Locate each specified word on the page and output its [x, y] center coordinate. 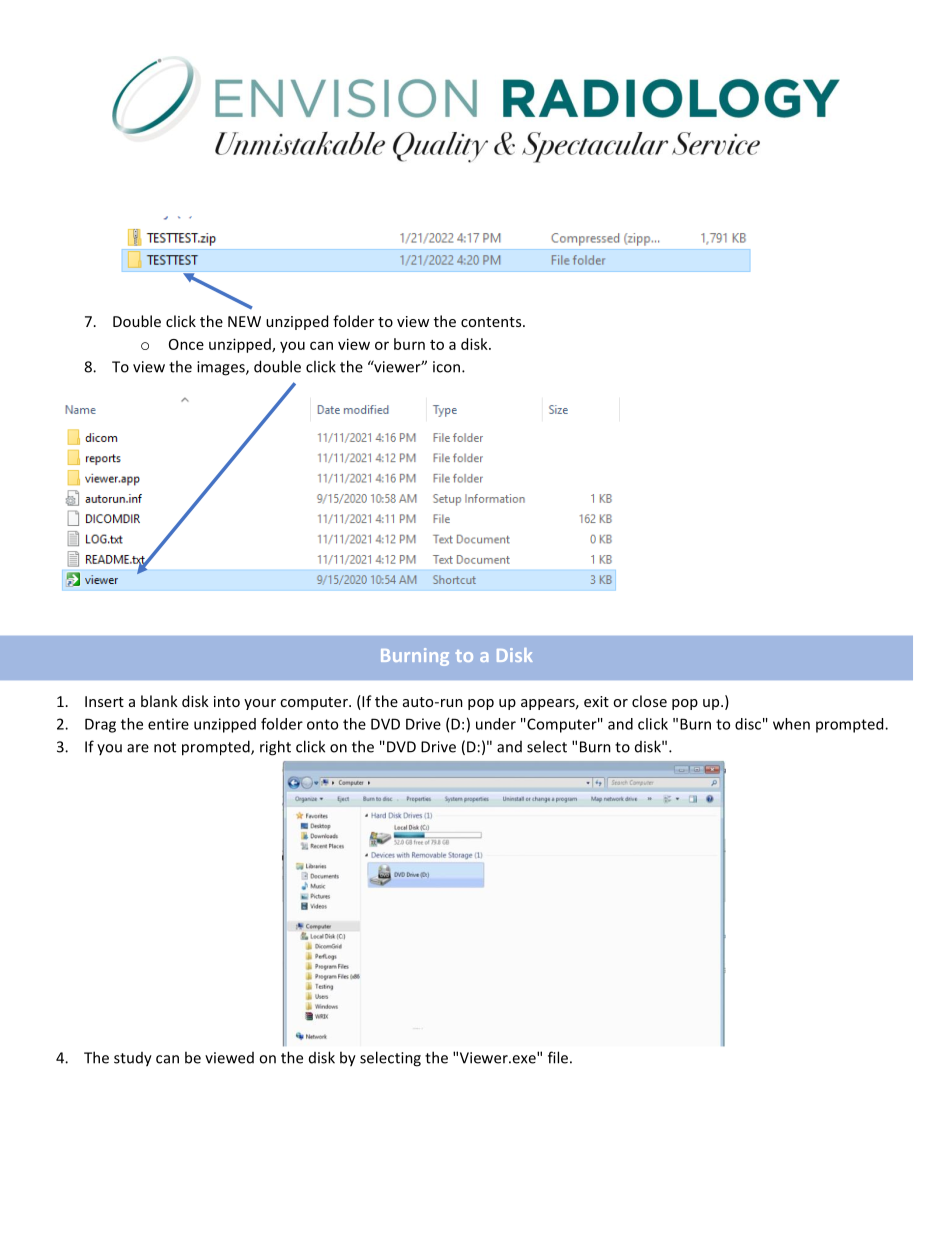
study [133, 1059]
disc [748, 724]
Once [186, 344]
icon [446, 367]
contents [492, 322]
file [558, 1057]
